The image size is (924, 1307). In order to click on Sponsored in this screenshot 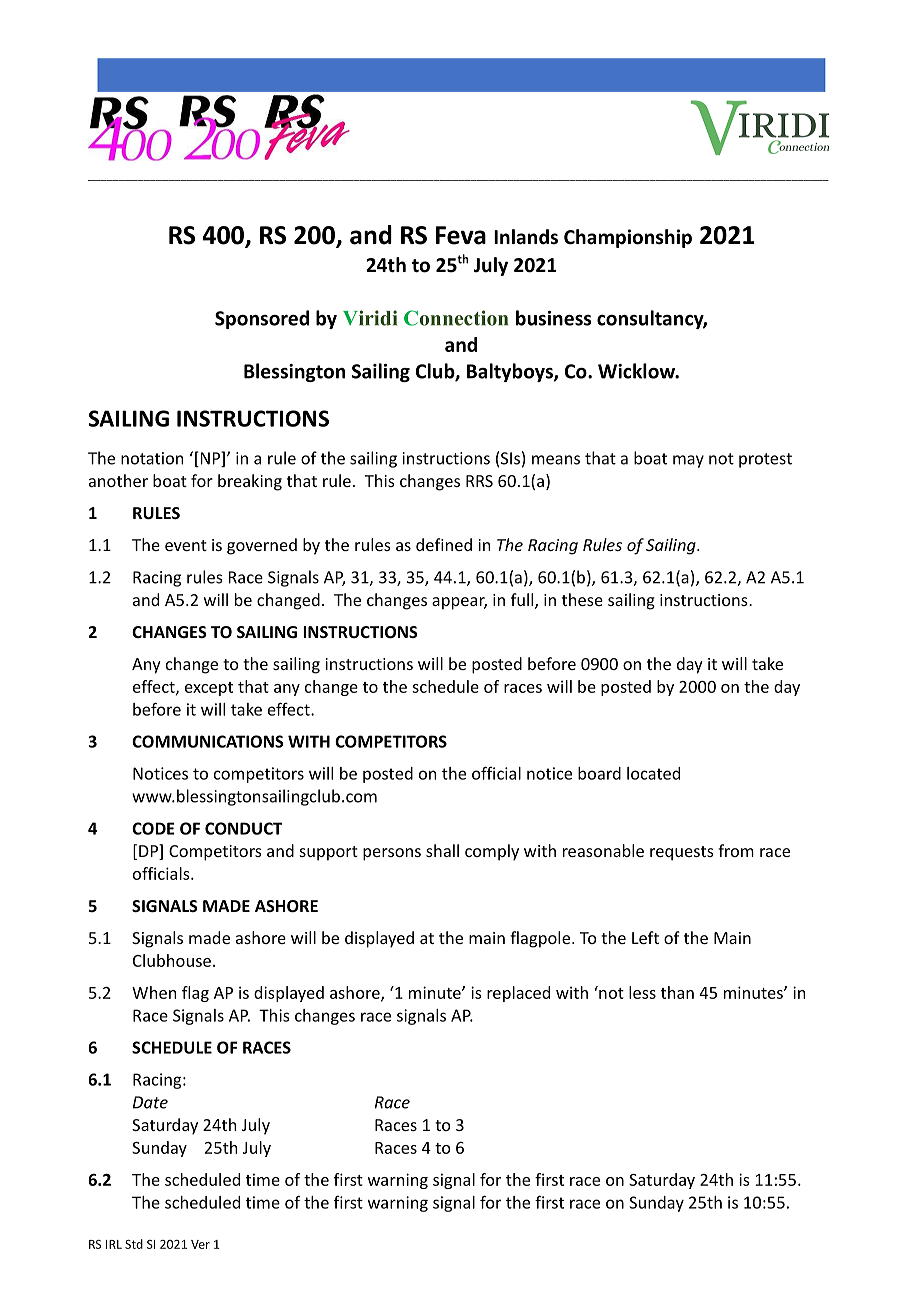, I will do `click(262, 319)`.
